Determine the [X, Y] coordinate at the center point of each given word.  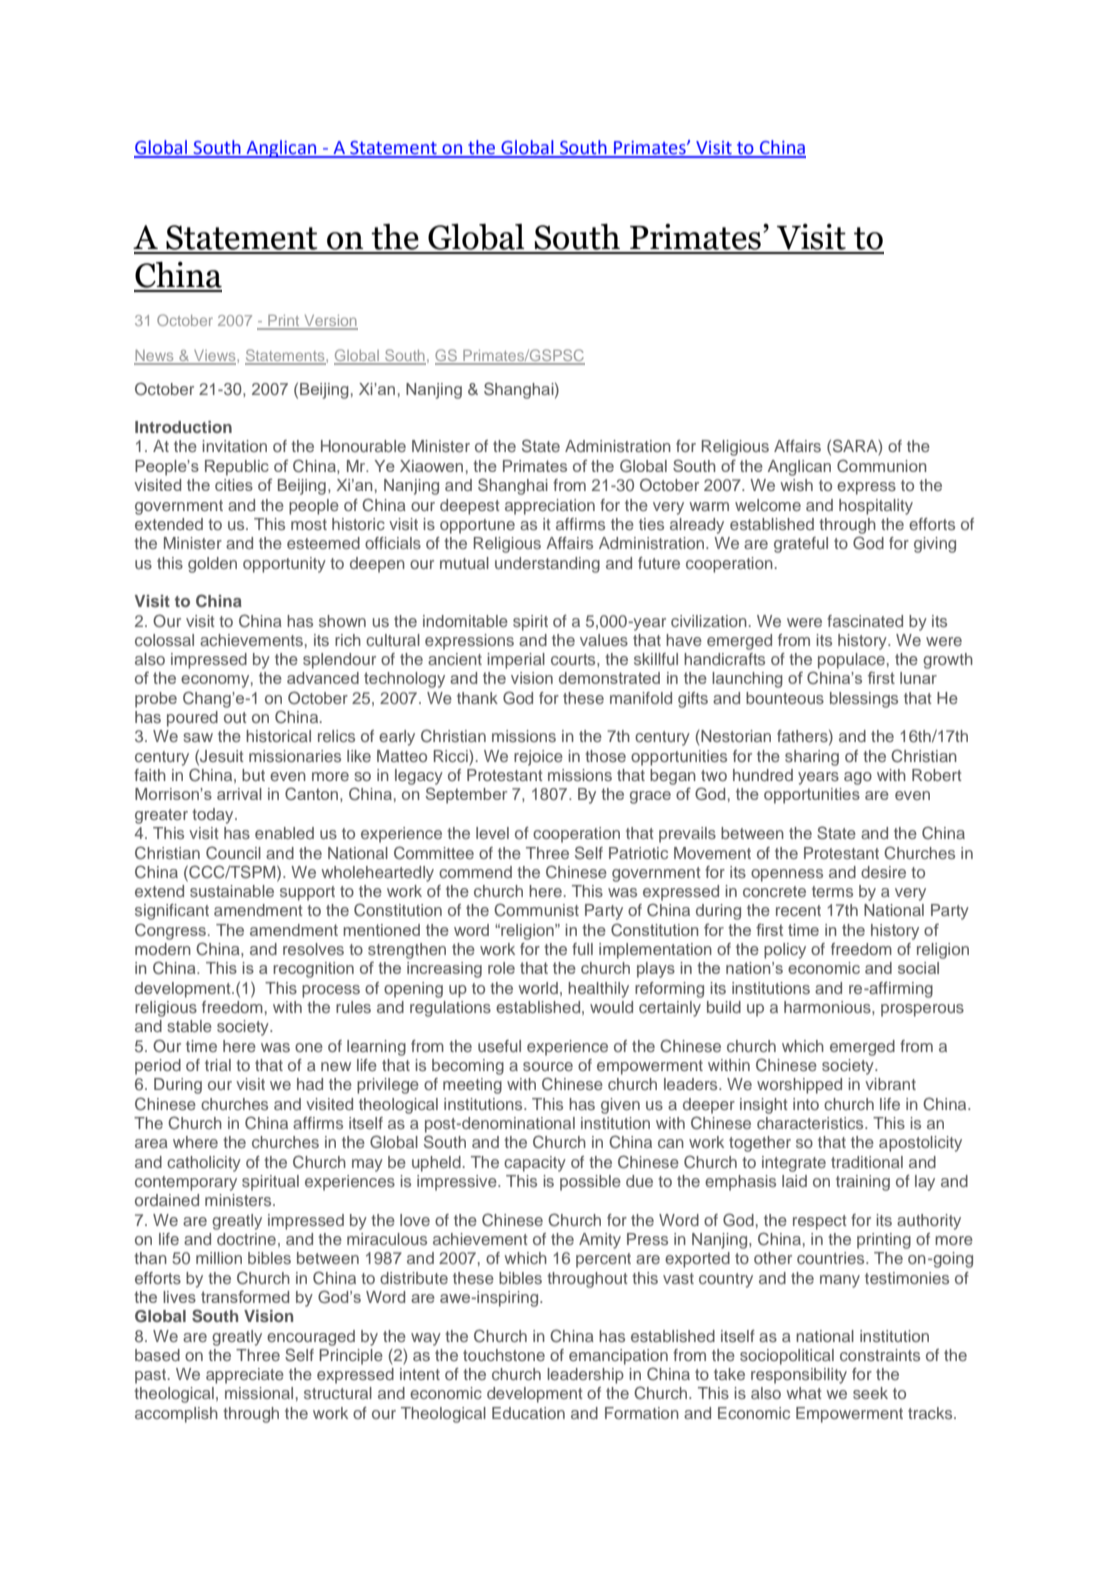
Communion [881, 465]
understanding [547, 565]
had [310, 1084]
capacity [535, 1164]
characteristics [811, 1123]
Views [215, 357]
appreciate [245, 1376]
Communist [536, 910]
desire [883, 872]
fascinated [865, 621]
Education [528, 1413]
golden [212, 565]
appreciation [550, 507]
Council [233, 853]
